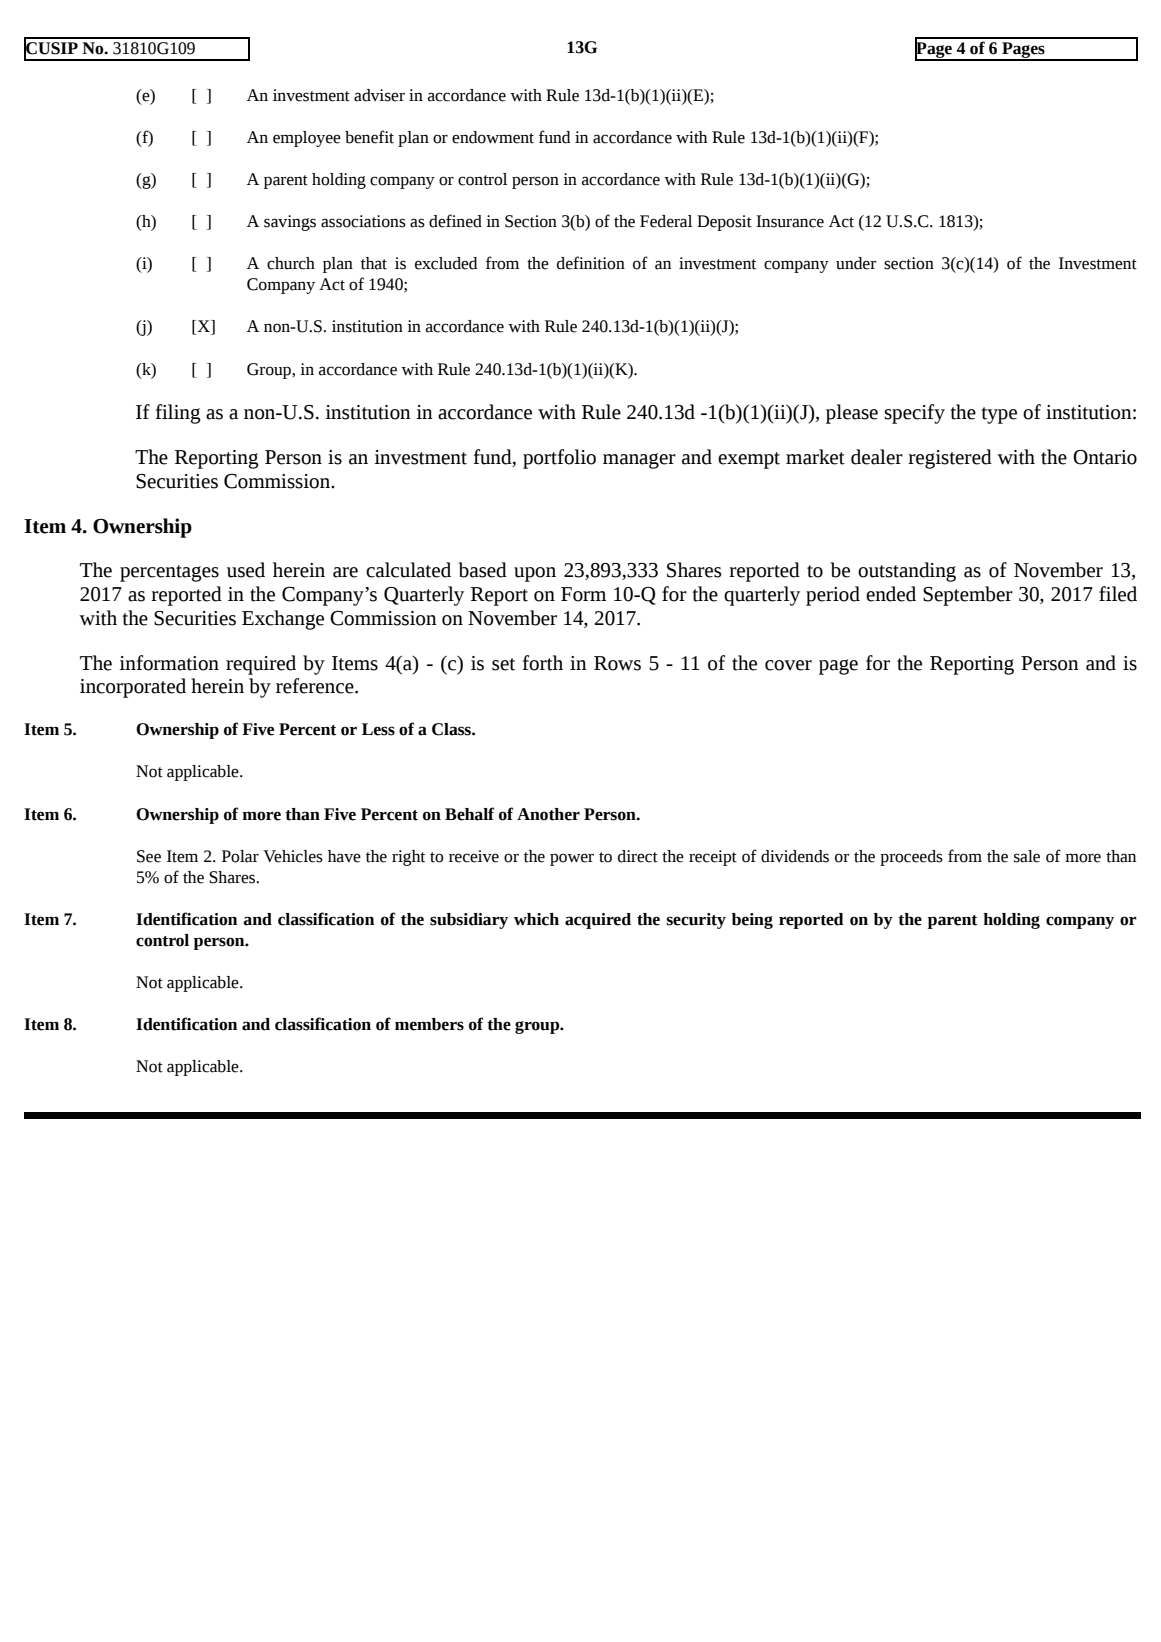 This screenshot has width=1161, height=1642. What do you see at coordinates (968, 596) in the screenshot?
I see `September` at bounding box center [968, 596].
